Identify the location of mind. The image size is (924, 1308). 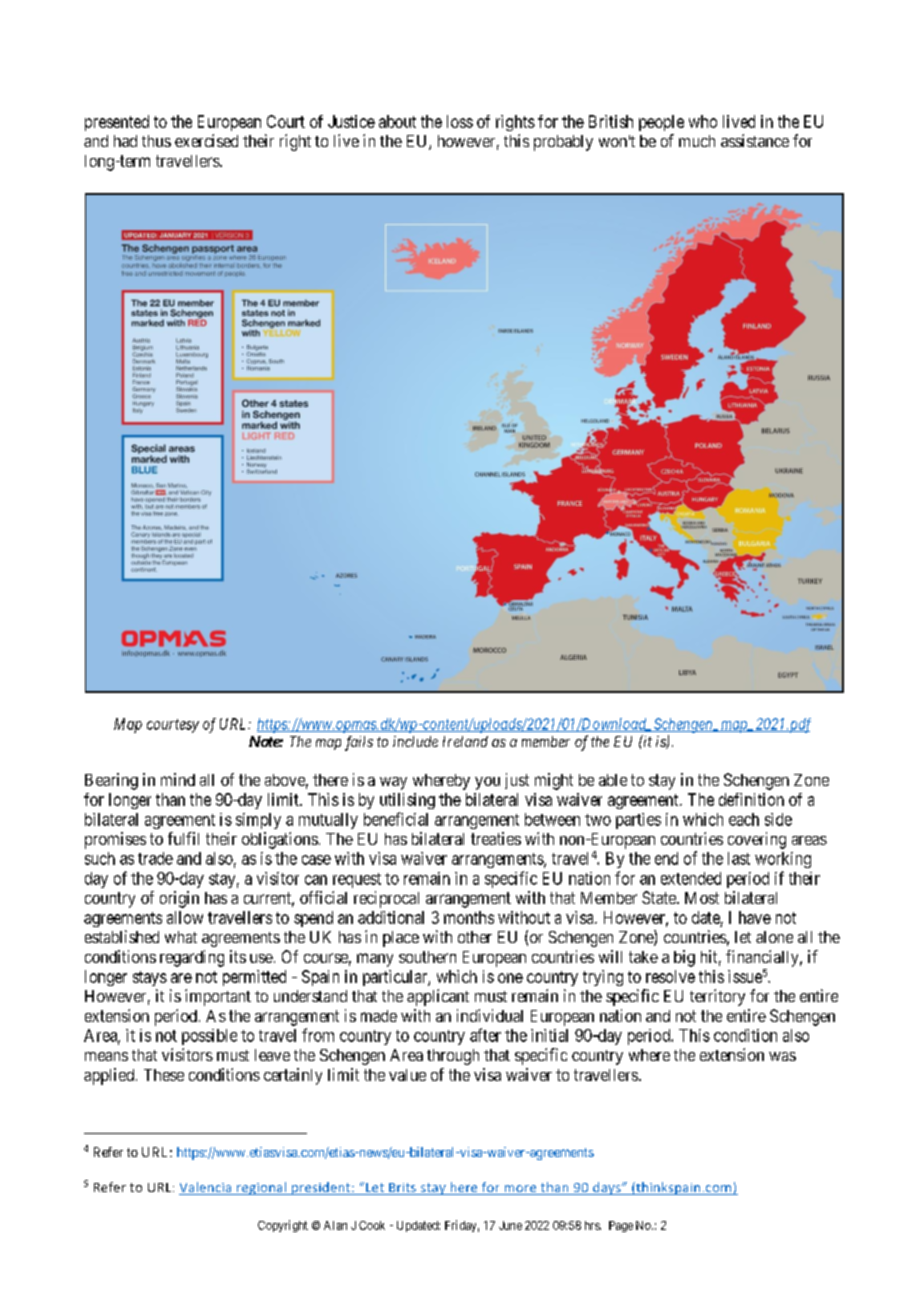
(178, 779).
